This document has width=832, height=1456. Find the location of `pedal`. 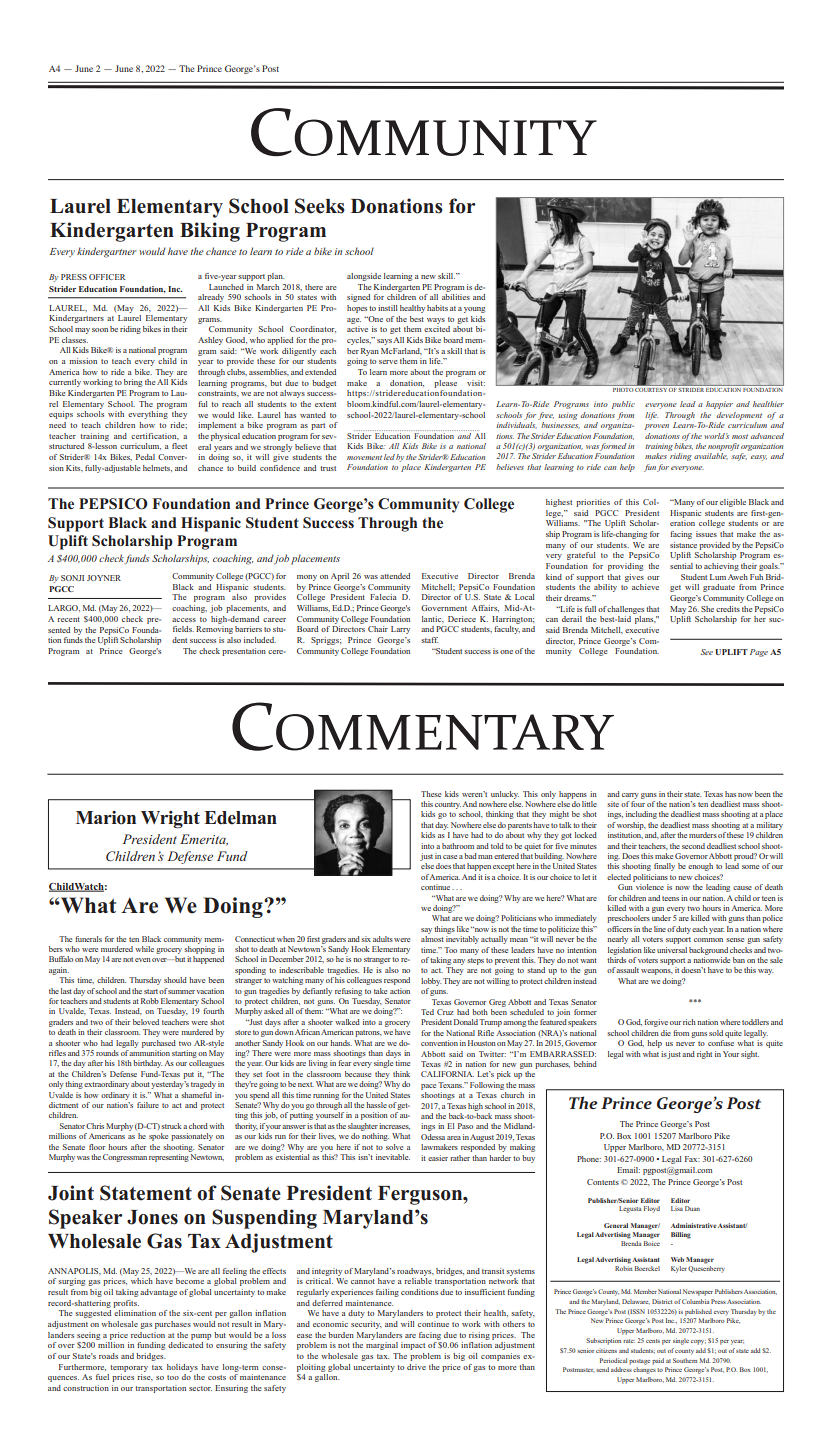

pedal is located at coordinates (145, 457).
